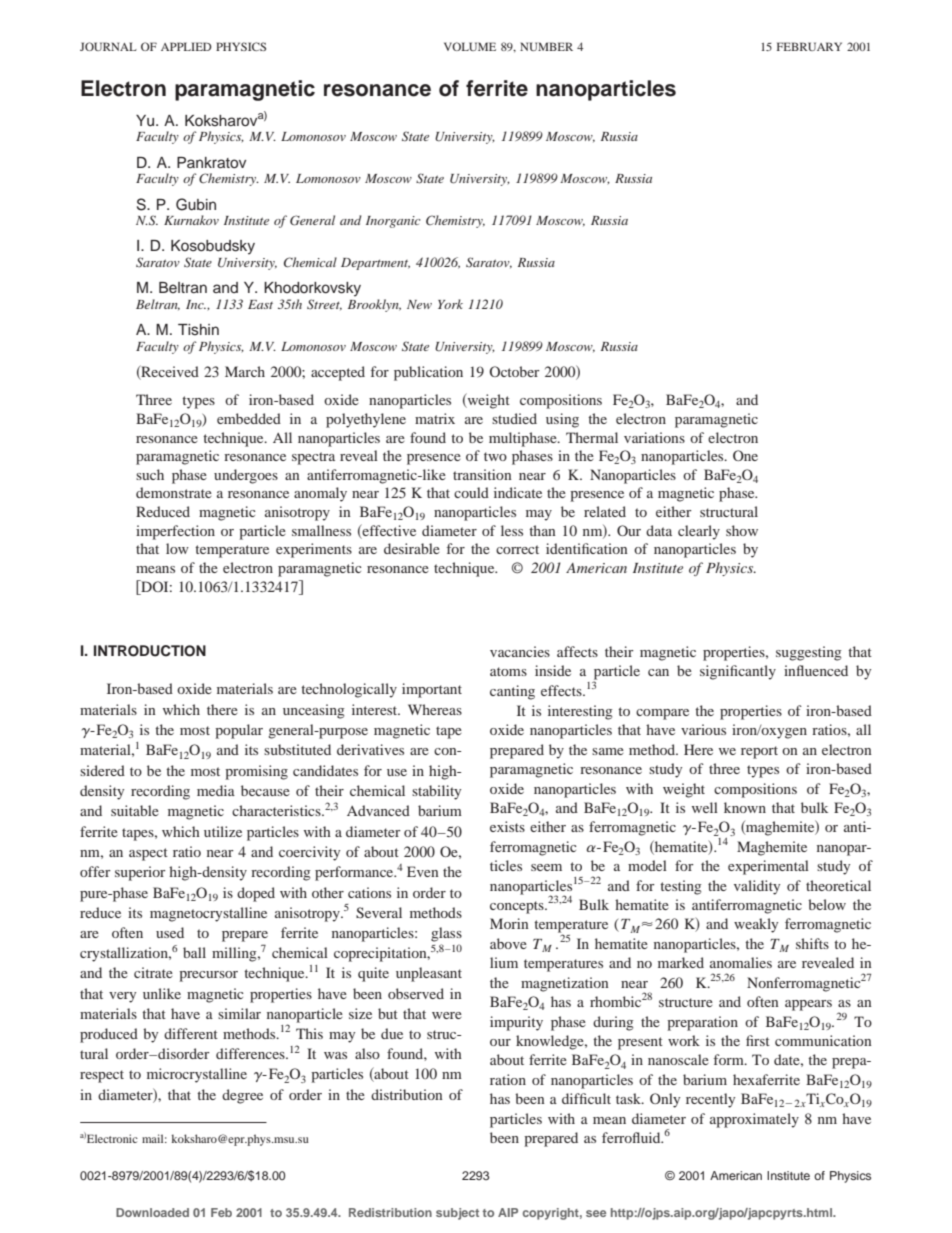  Describe the element at coordinates (470, 46) in the document. I see `VOLUME` at that location.
